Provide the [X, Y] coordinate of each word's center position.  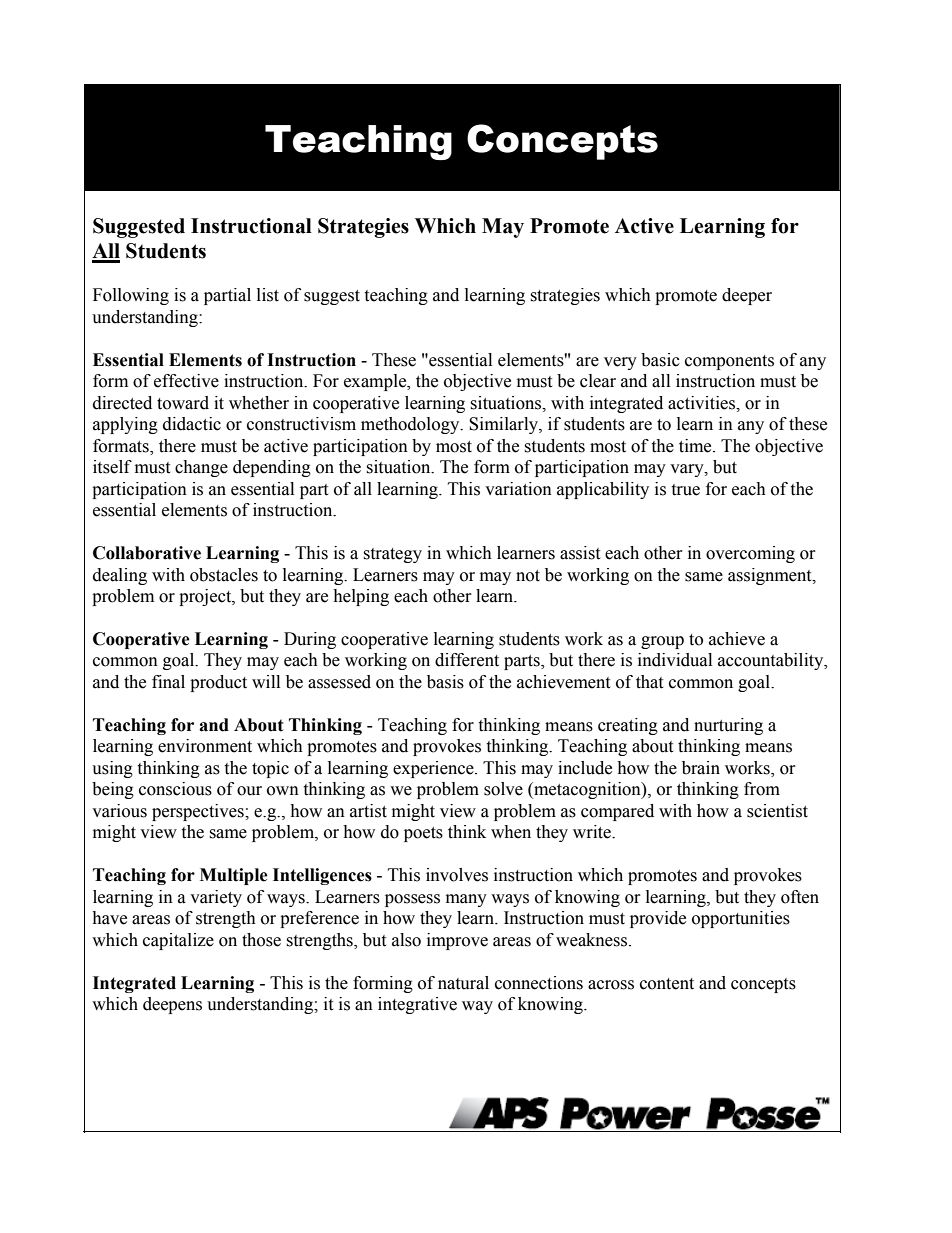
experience [434, 769]
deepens [172, 1005]
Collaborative [147, 553]
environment [205, 746]
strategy [392, 555]
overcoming [750, 554]
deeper [747, 296]
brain [701, 768]
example [376, 382]
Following [131, 296]
